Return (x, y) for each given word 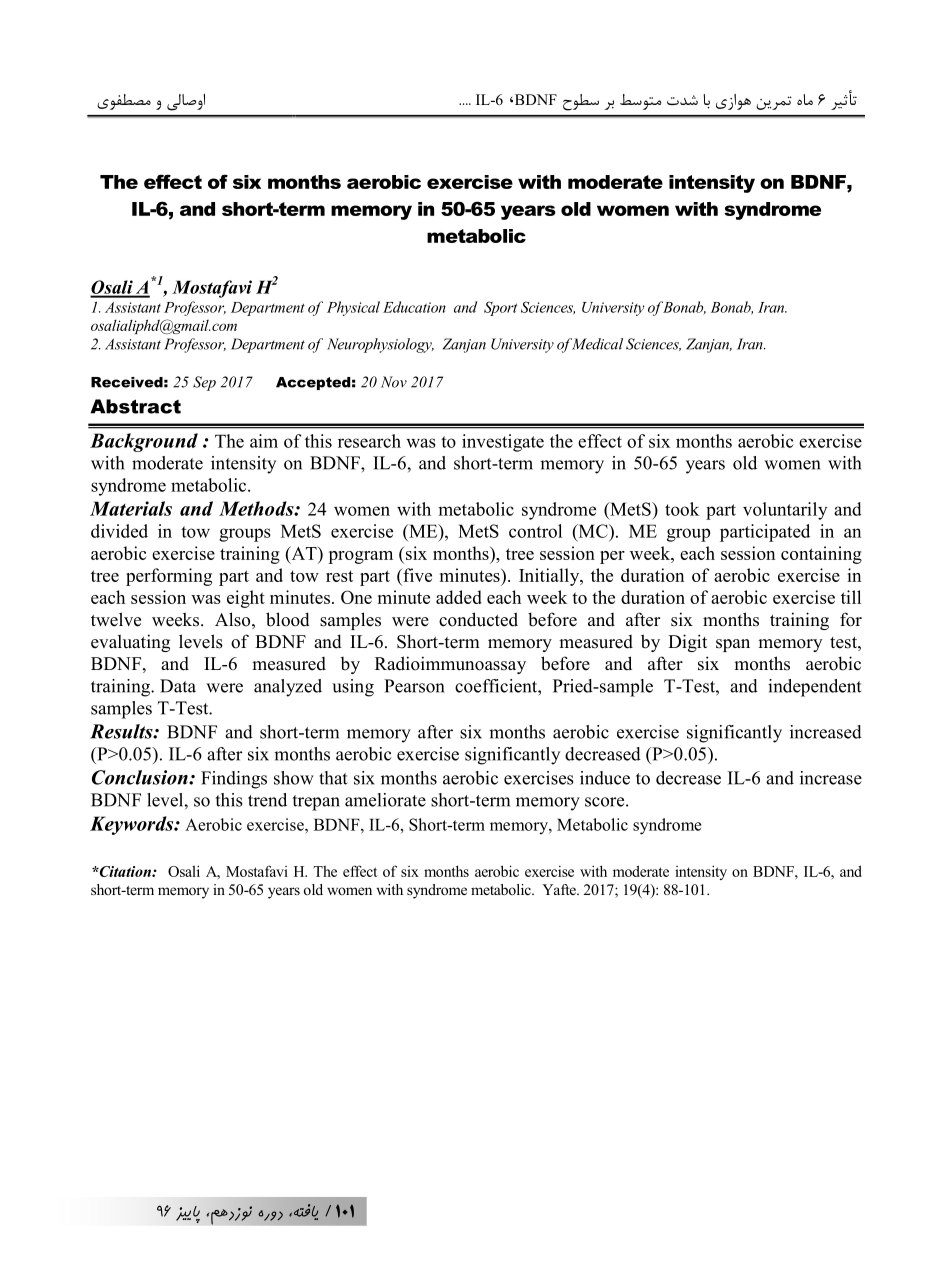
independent (814, 688)
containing (821, 555)
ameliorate (385, 800)
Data (178, 686)
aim (264, 441)
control (535, 531)
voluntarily (785, 511)
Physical (353, 308)
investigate (503, 443)
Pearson (414, 686)
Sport (500, 308)
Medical (596, 344)
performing (169, 577)
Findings (234, 780)
